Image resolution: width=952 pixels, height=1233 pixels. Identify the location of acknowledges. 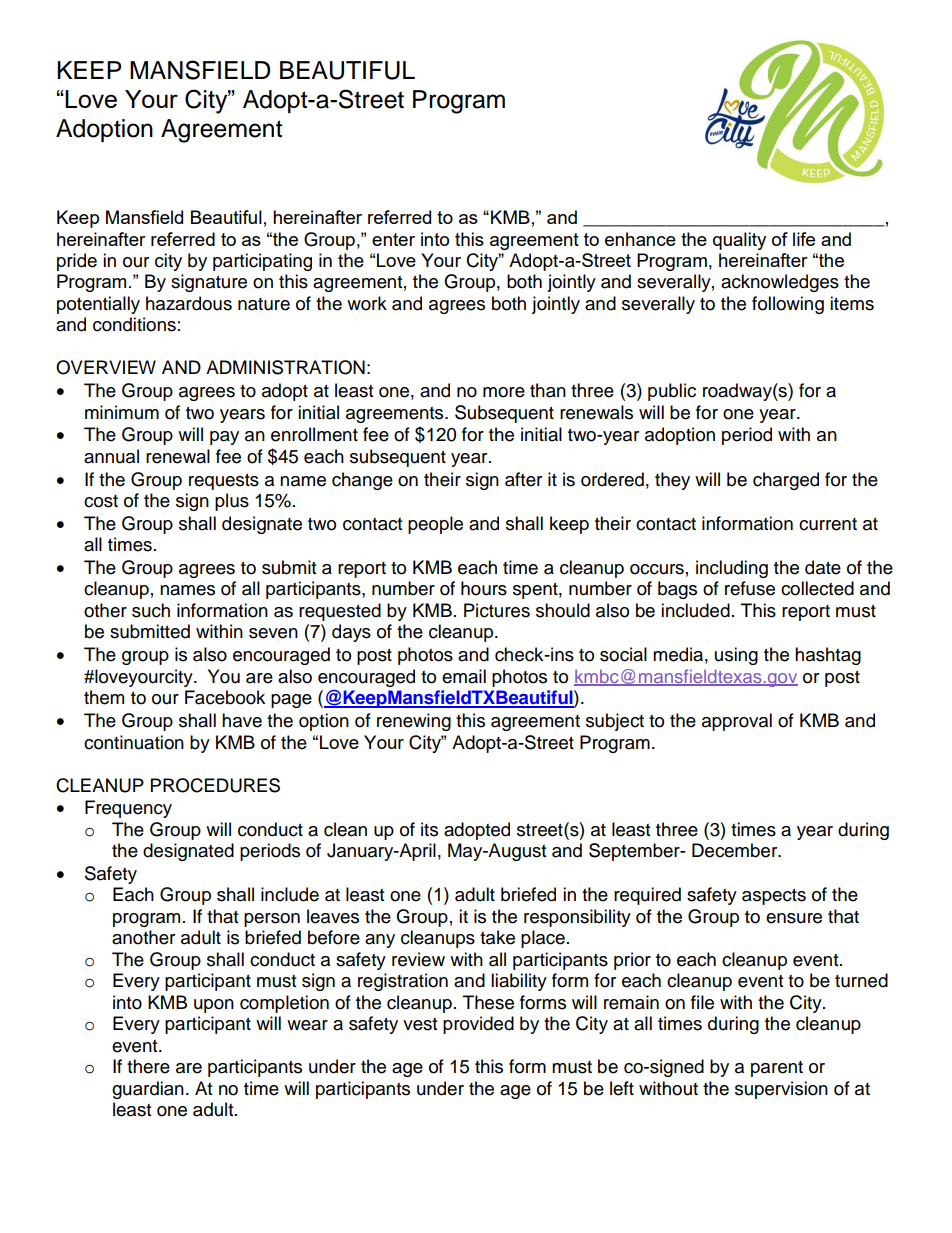
(780, 283).
